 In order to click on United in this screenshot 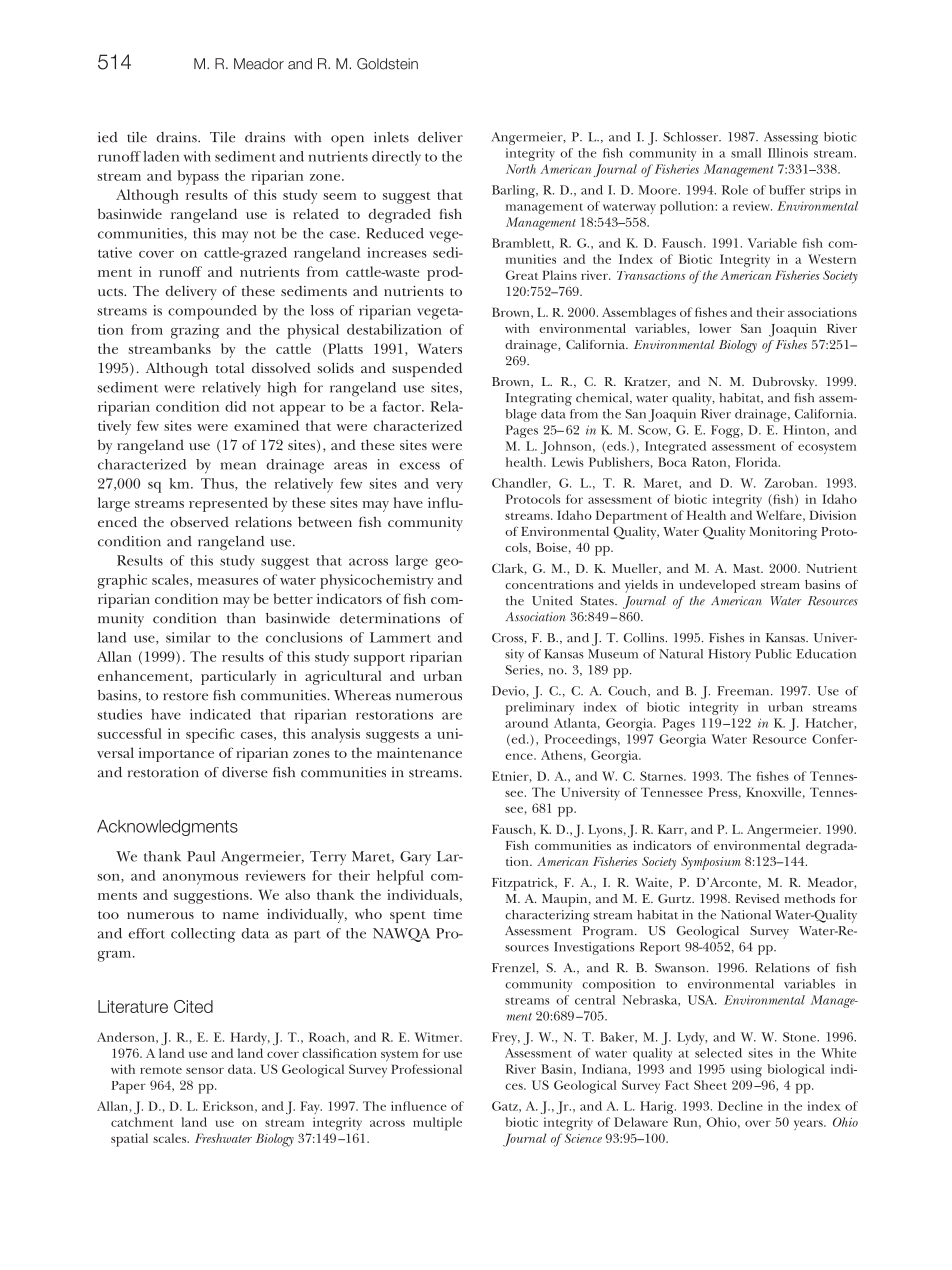, I will do `click(552, 601)`.
